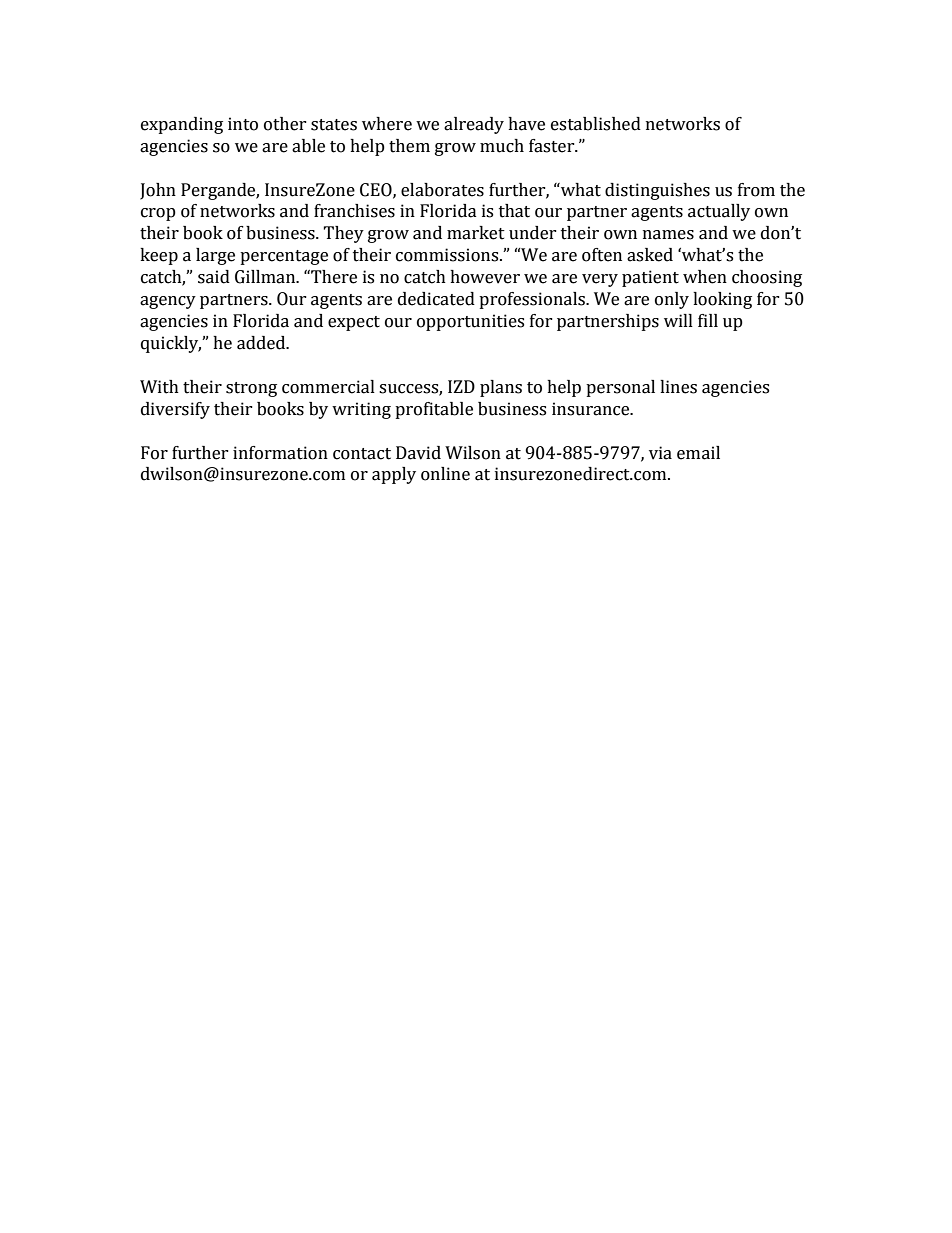 The height and width of the screenshot is (1233, 952). What do you see at coordinates (470, 322) in the screenshot?
I see `opportunities` at bounding box center [470, 322].
